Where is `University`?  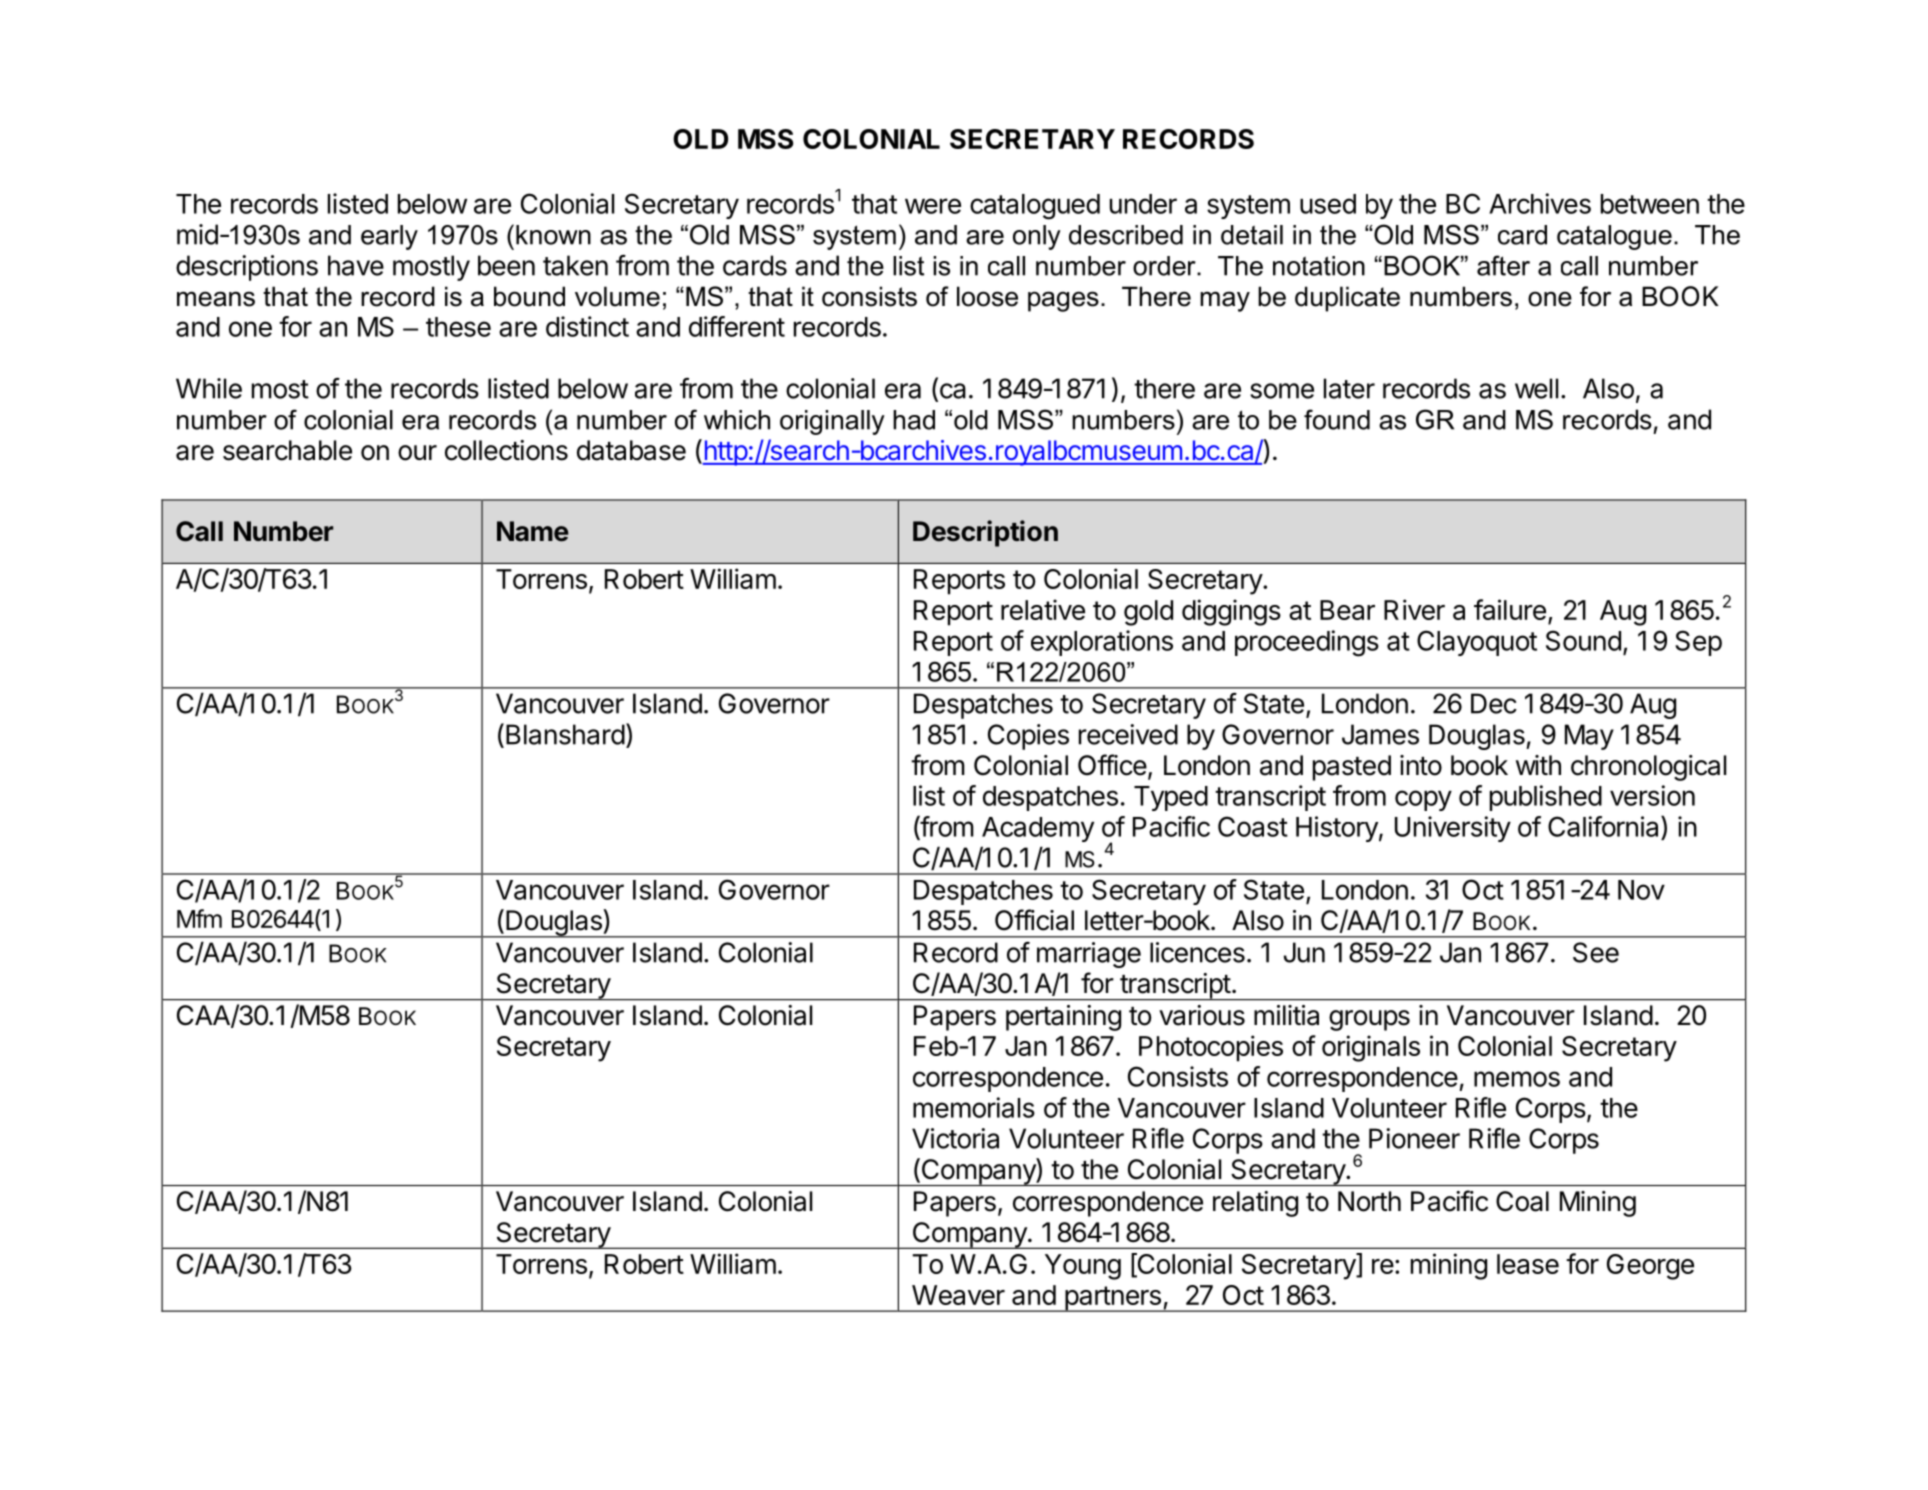 University is located at coordinates (1453, 829).
